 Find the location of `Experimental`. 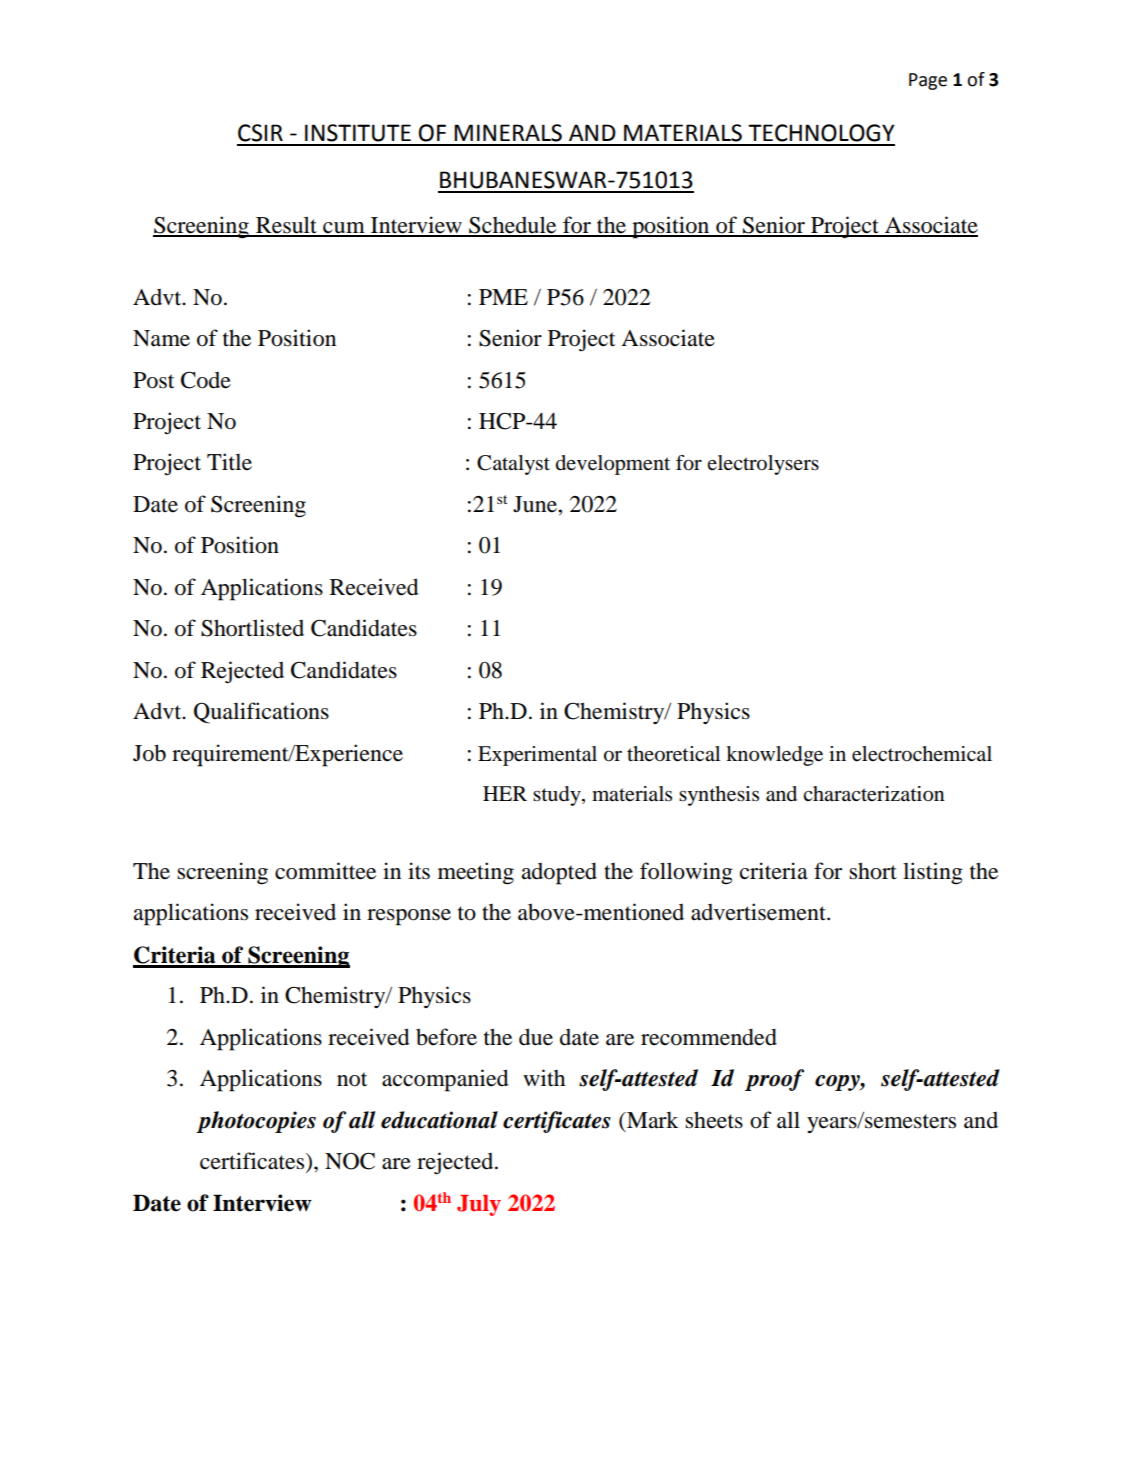

Experimental is located at coordinates (537, 756).
